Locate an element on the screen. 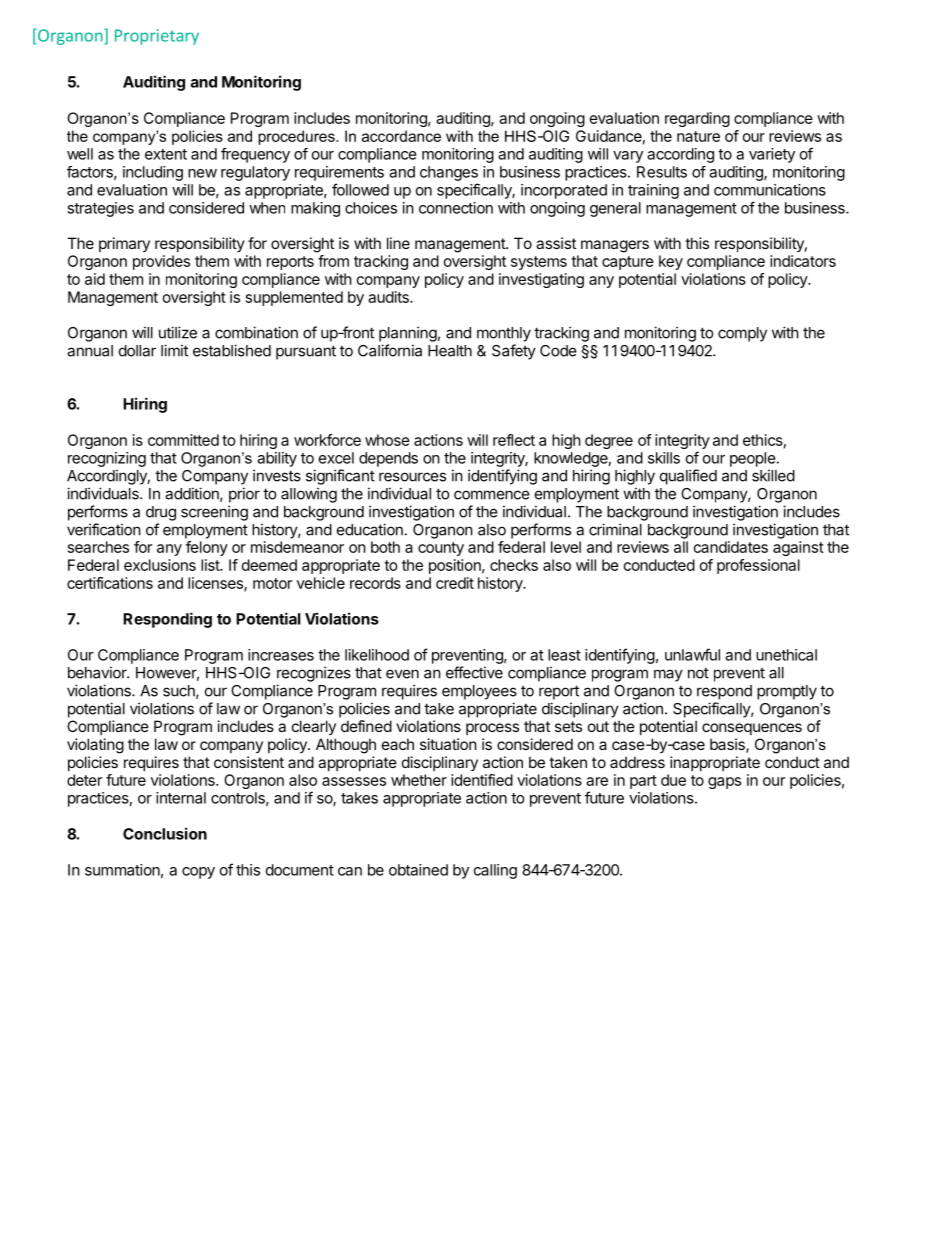  regarding is located at coordinates (697, 119).
